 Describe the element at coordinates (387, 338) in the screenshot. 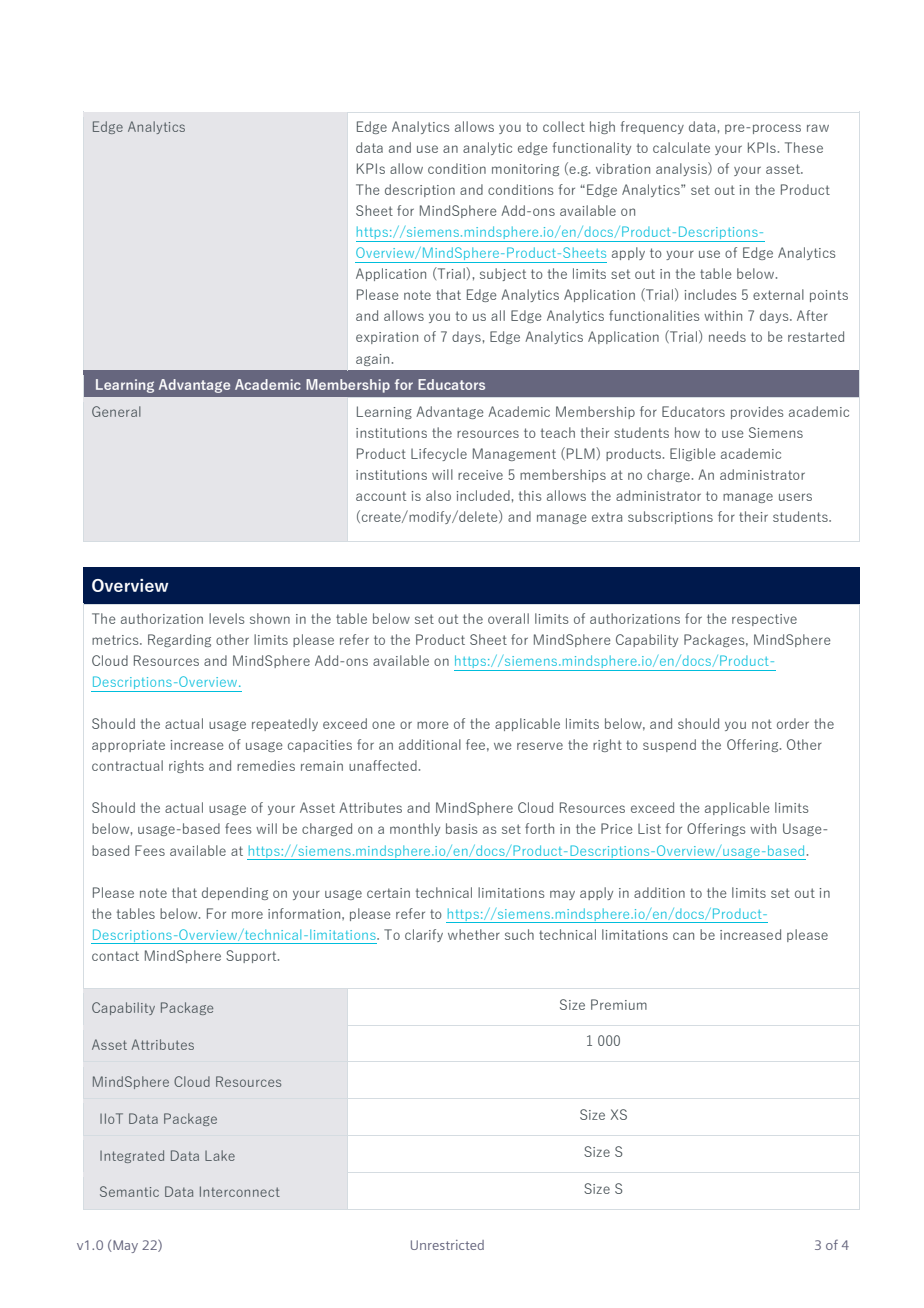

I see `expiration` at that location.
